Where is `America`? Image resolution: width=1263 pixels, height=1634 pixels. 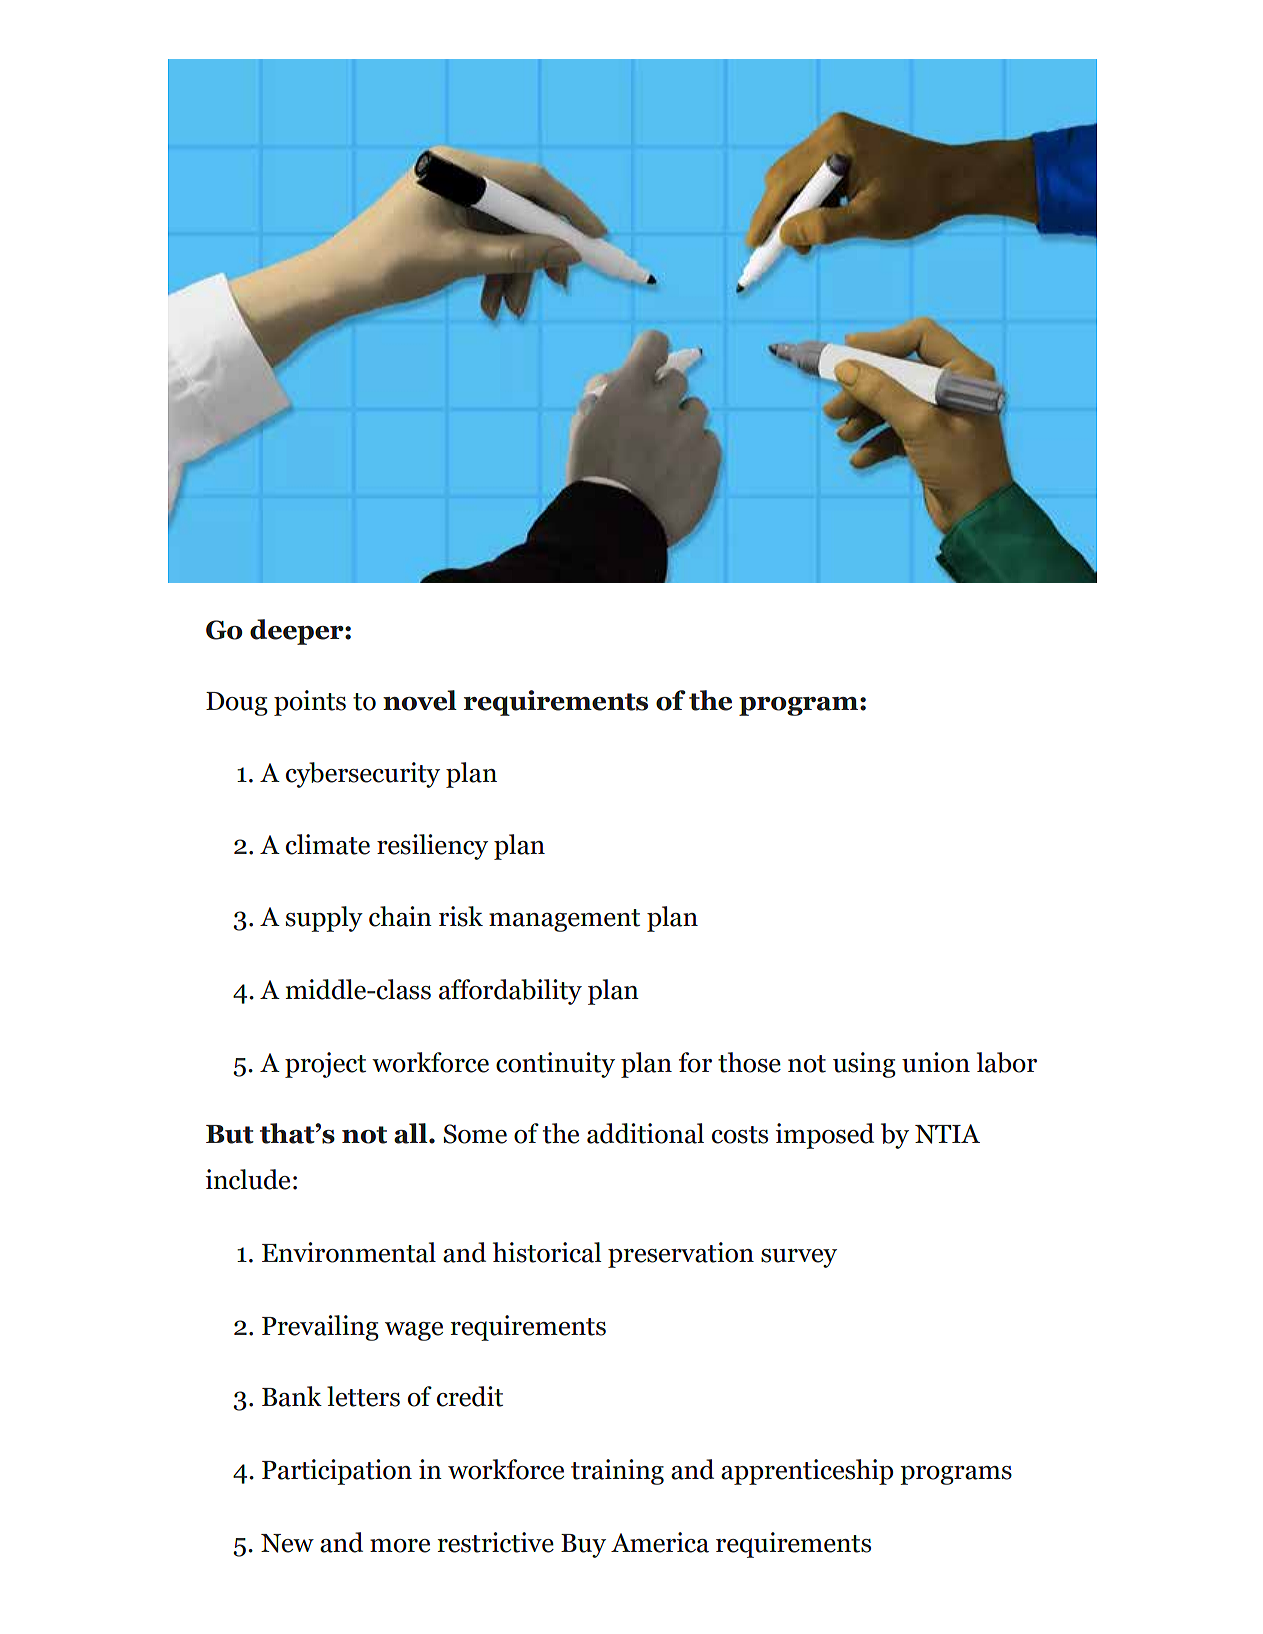
America is located at coordinates (660, 1542).
